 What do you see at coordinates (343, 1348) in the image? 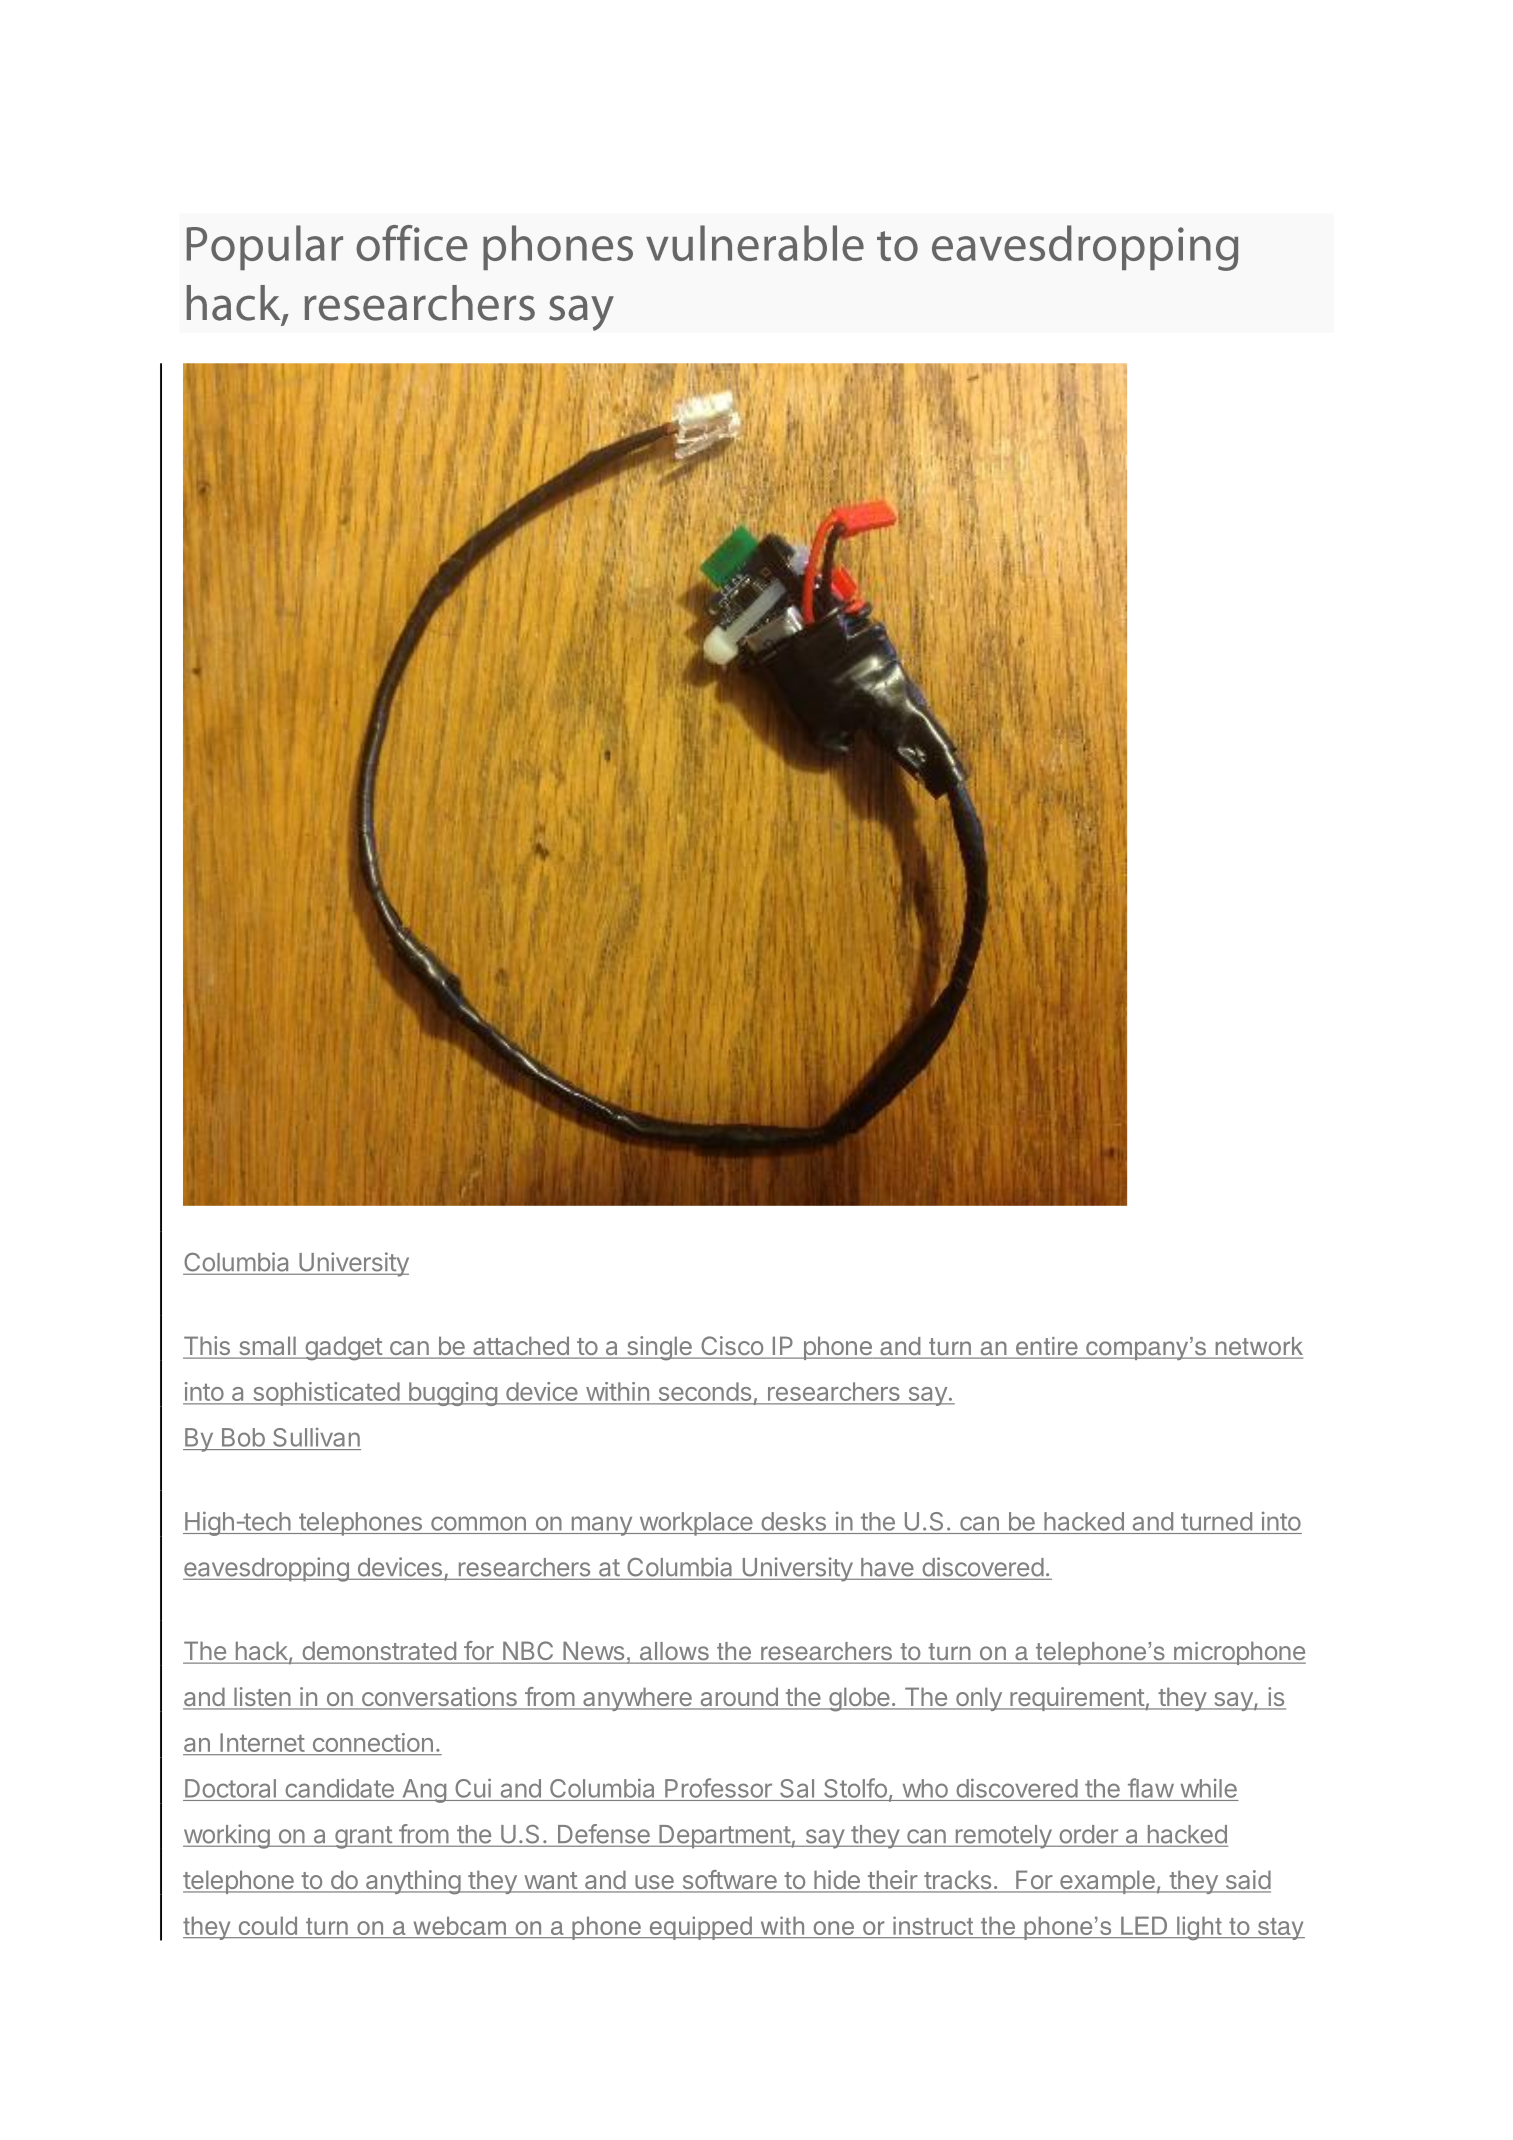
I see `gadget` at bounding box center [343, 1348].
